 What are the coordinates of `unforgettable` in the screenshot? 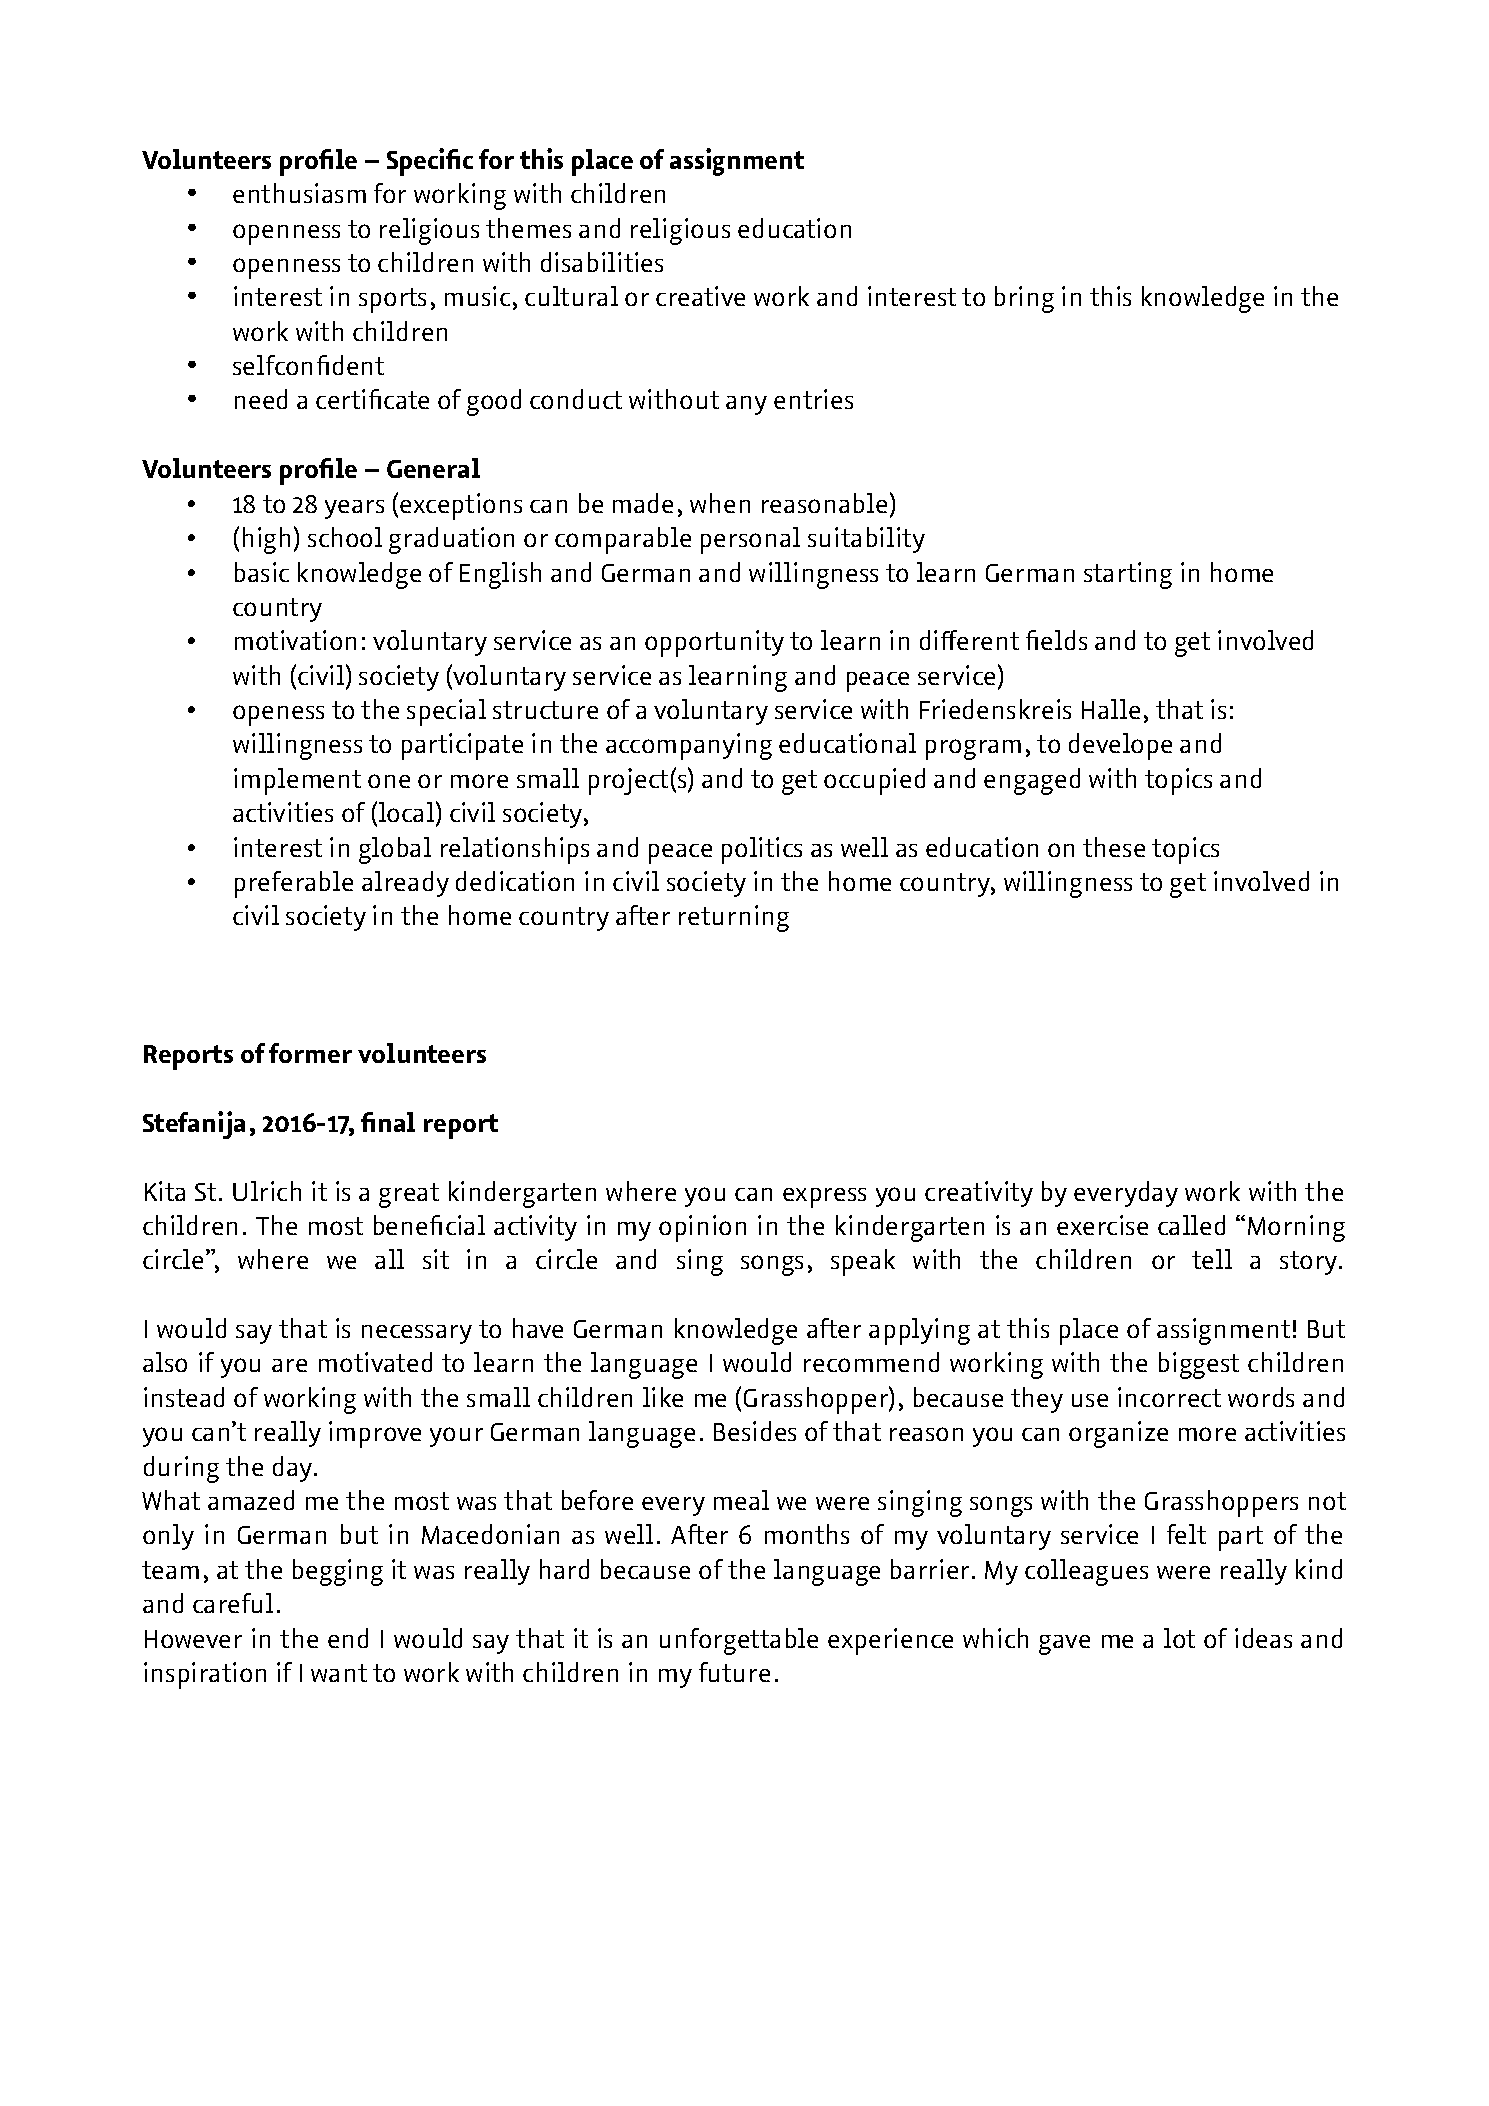 It's located at (739, 1641).
